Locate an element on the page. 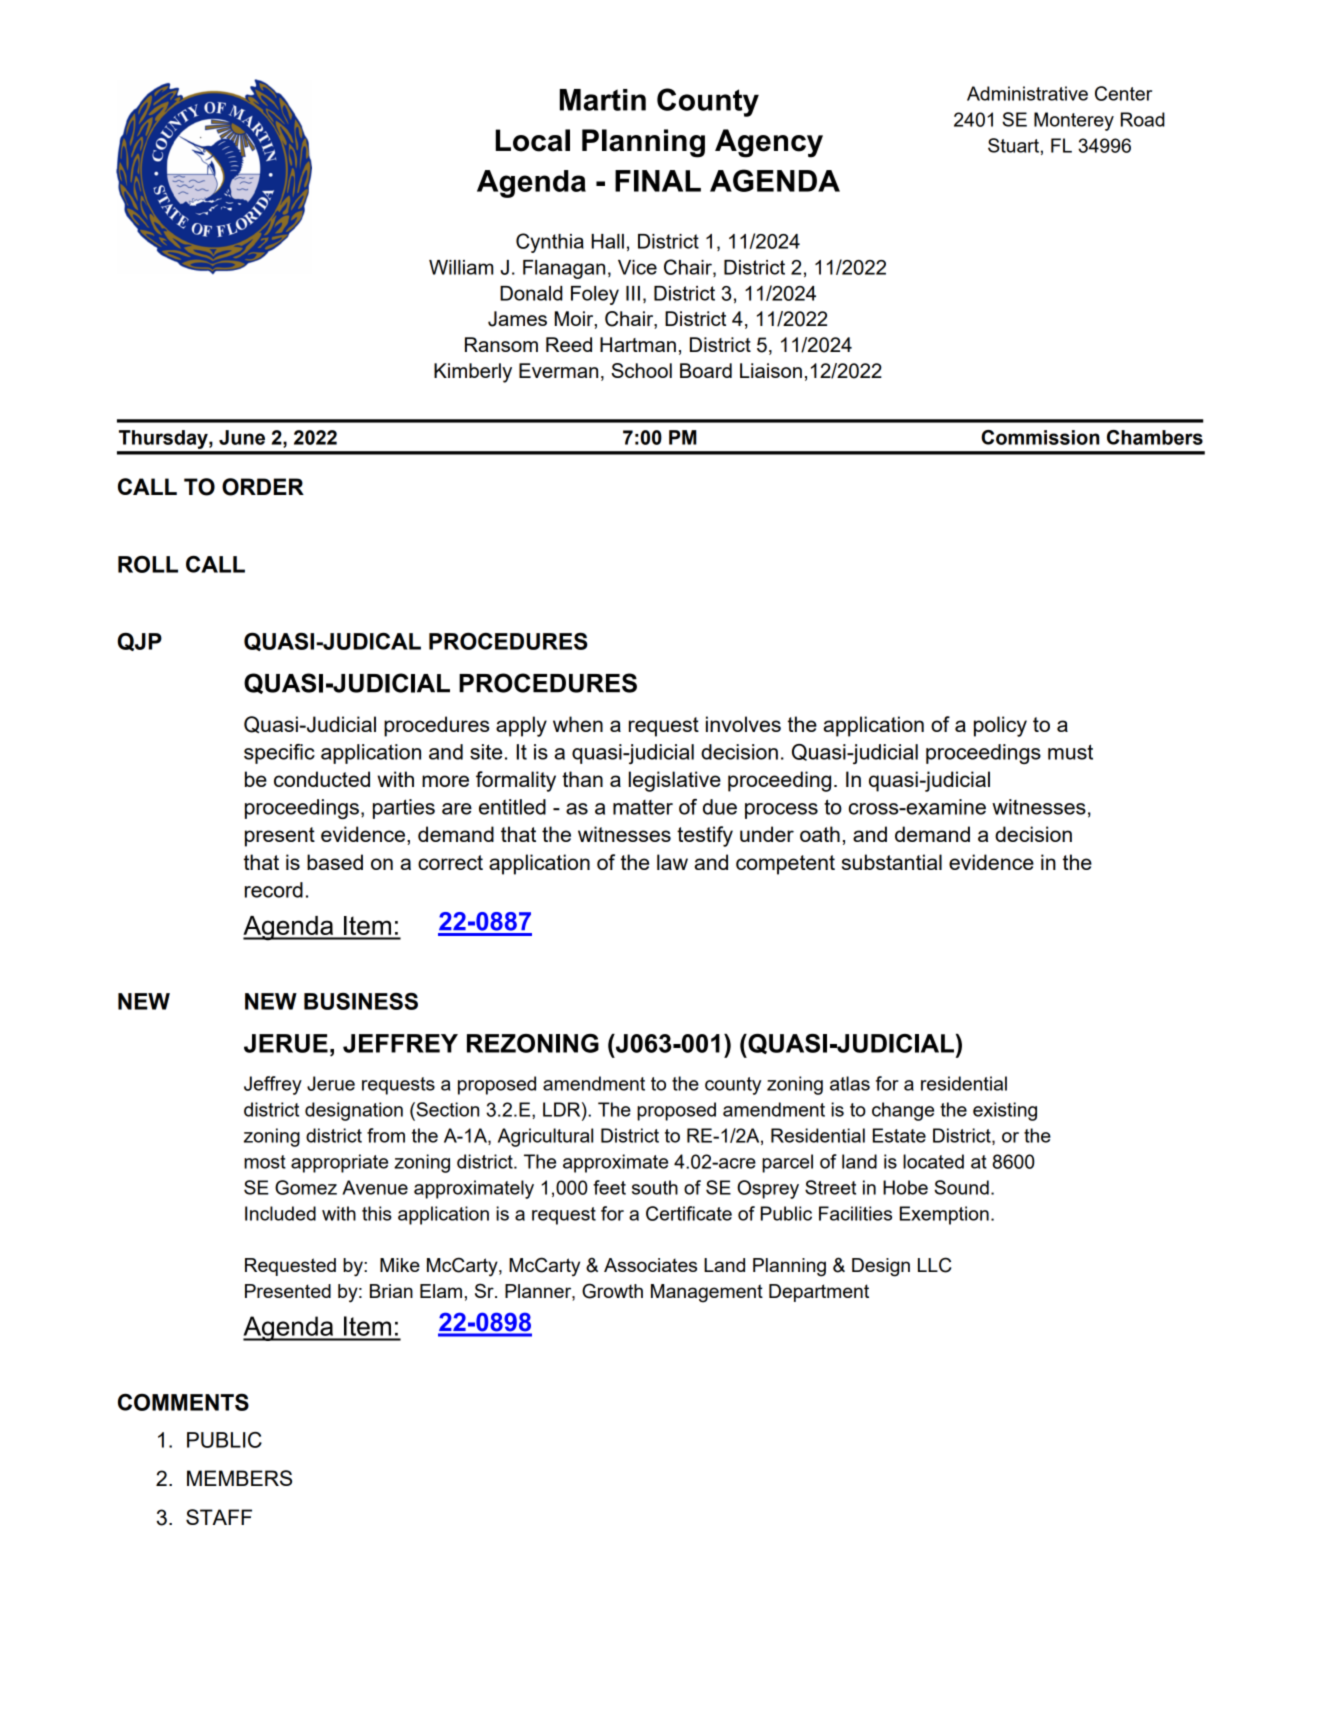 Image resolution: width=1325 pixels, height=1714 pixels. matter is located at coordinates (643, 807).
